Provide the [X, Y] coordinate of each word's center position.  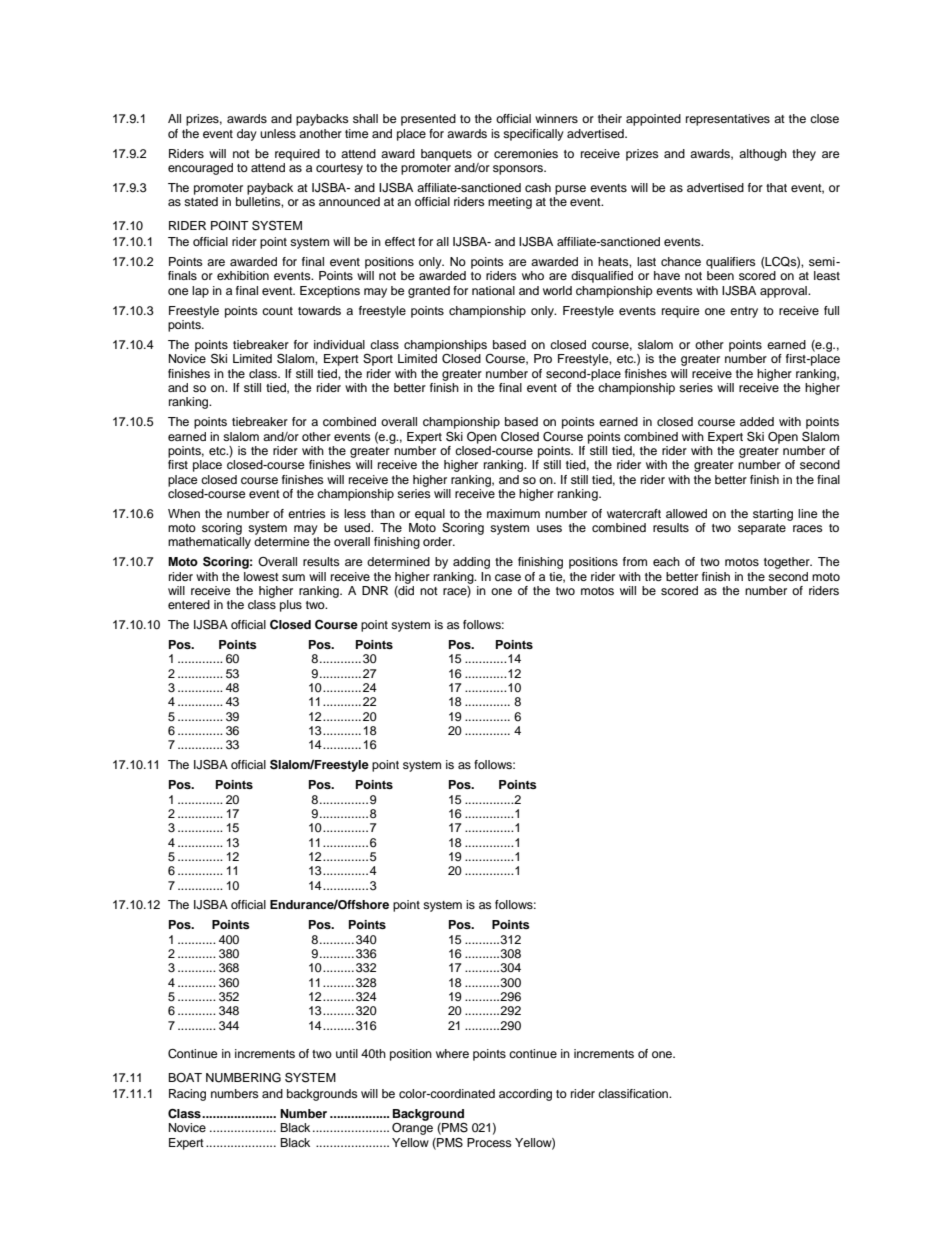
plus [291, 606]
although [763, 155]
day [247, 135]
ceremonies [526, 153]
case [508, 577]
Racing [187, 1095]
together [788, 563]
